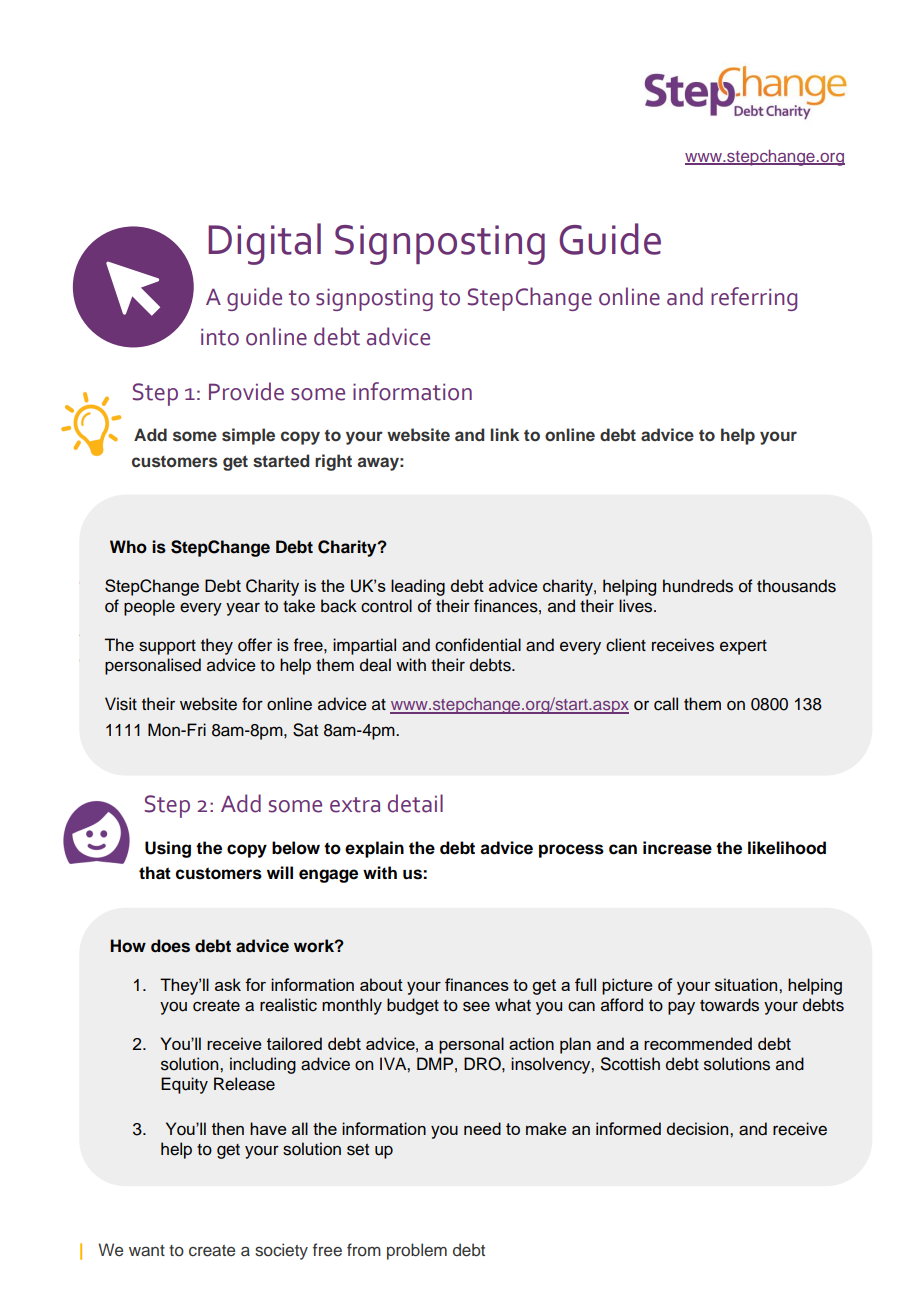  I want to click on problem, so click(417, 1251).
